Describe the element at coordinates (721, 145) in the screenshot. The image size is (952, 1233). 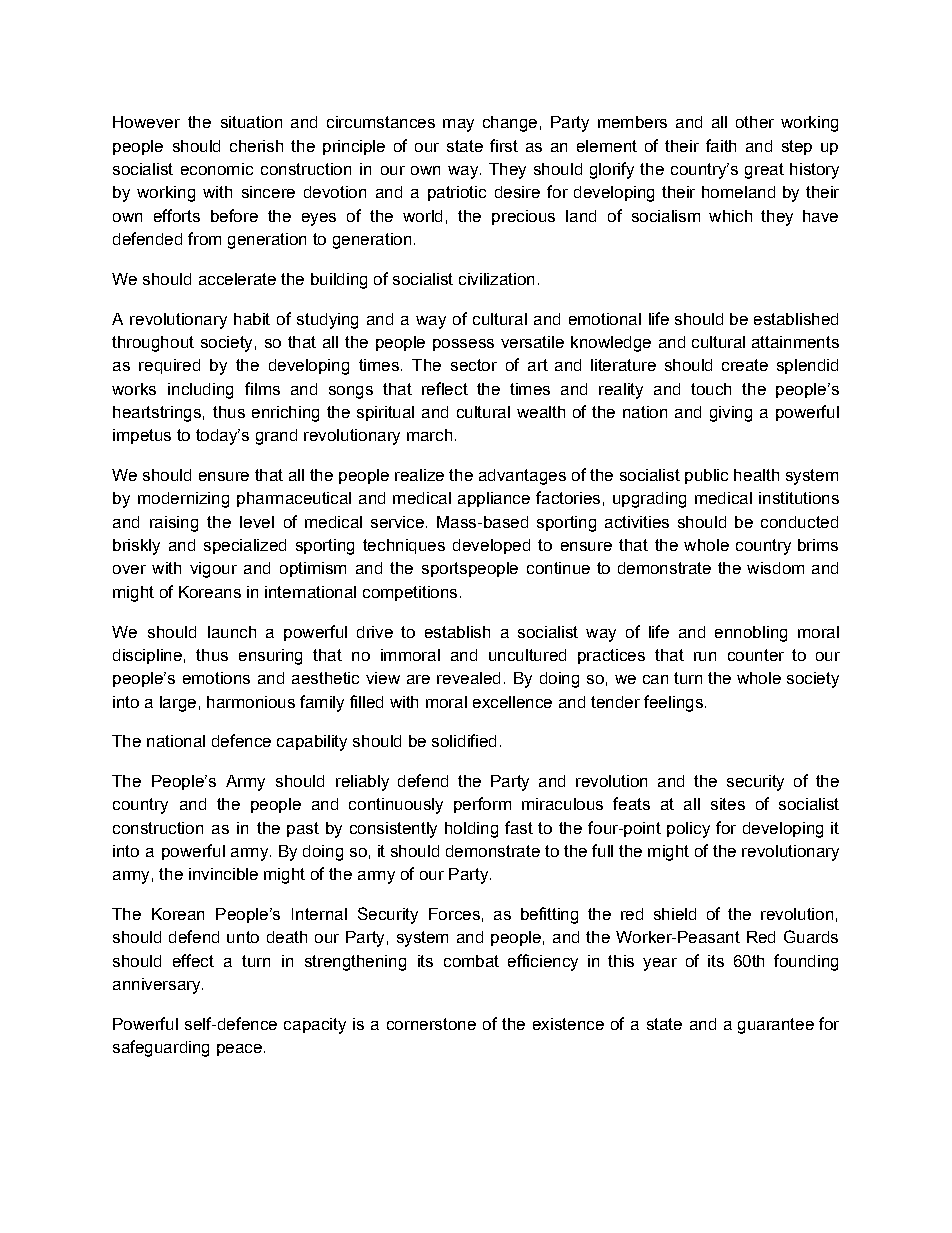
I see `faith` at that location.
